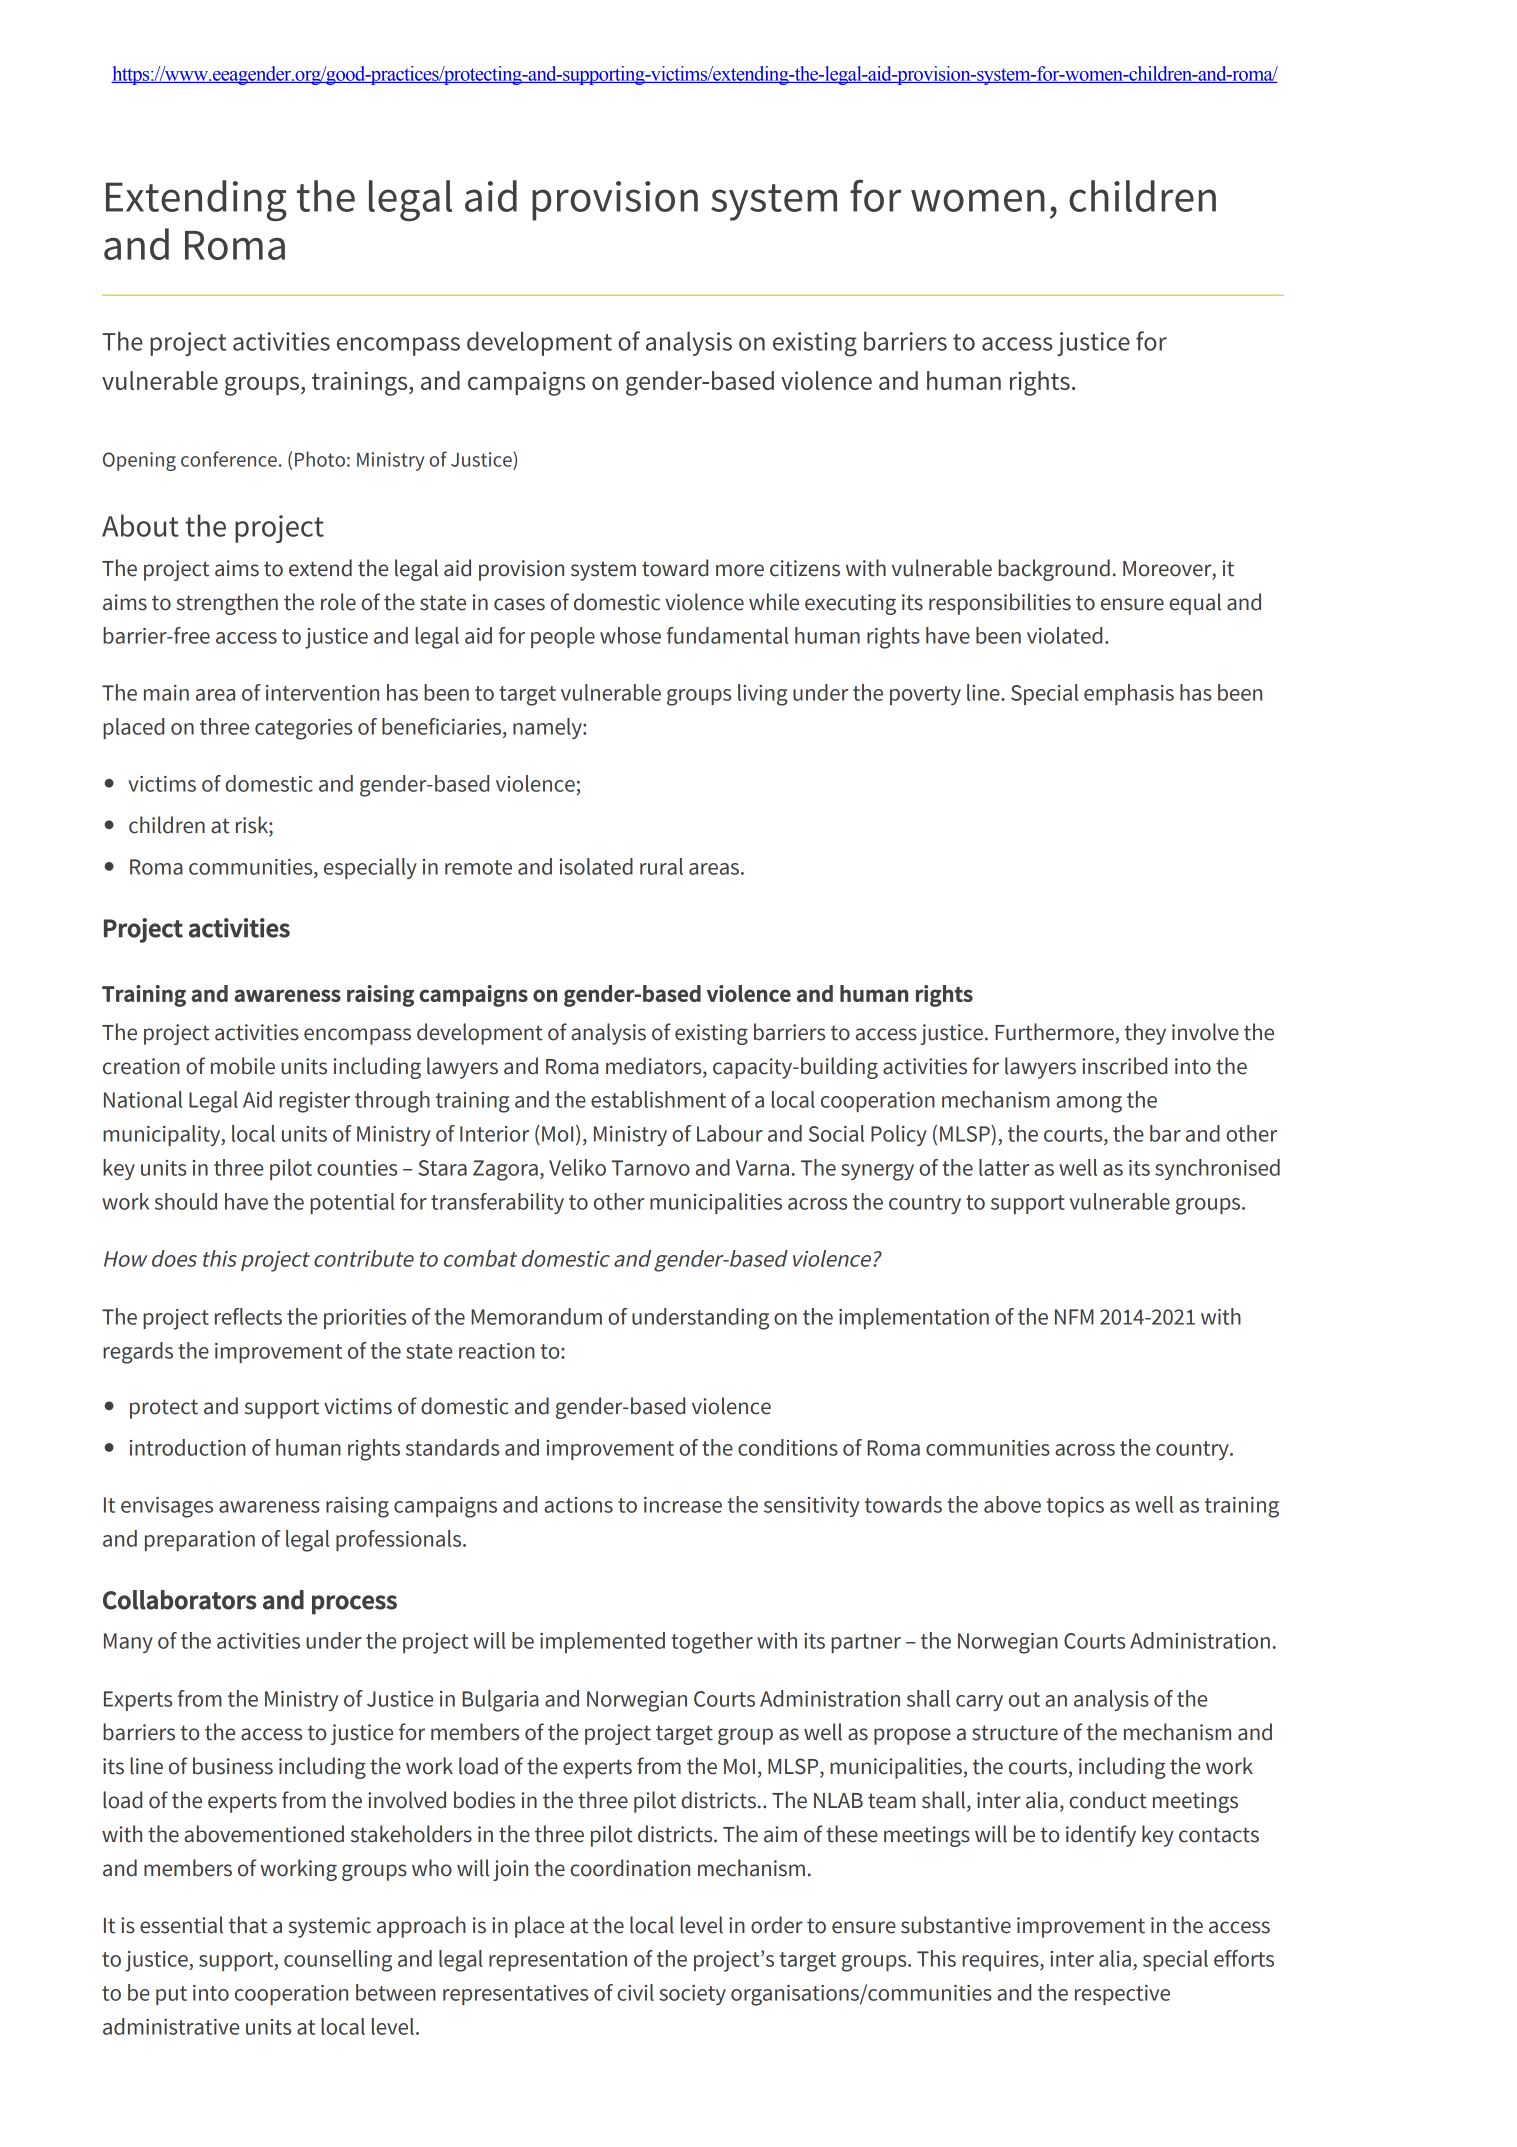 The image size is (1517, 2147). Describe the element at coordinates (805, 568) in the screenshot. I see `citizens` at that location.
